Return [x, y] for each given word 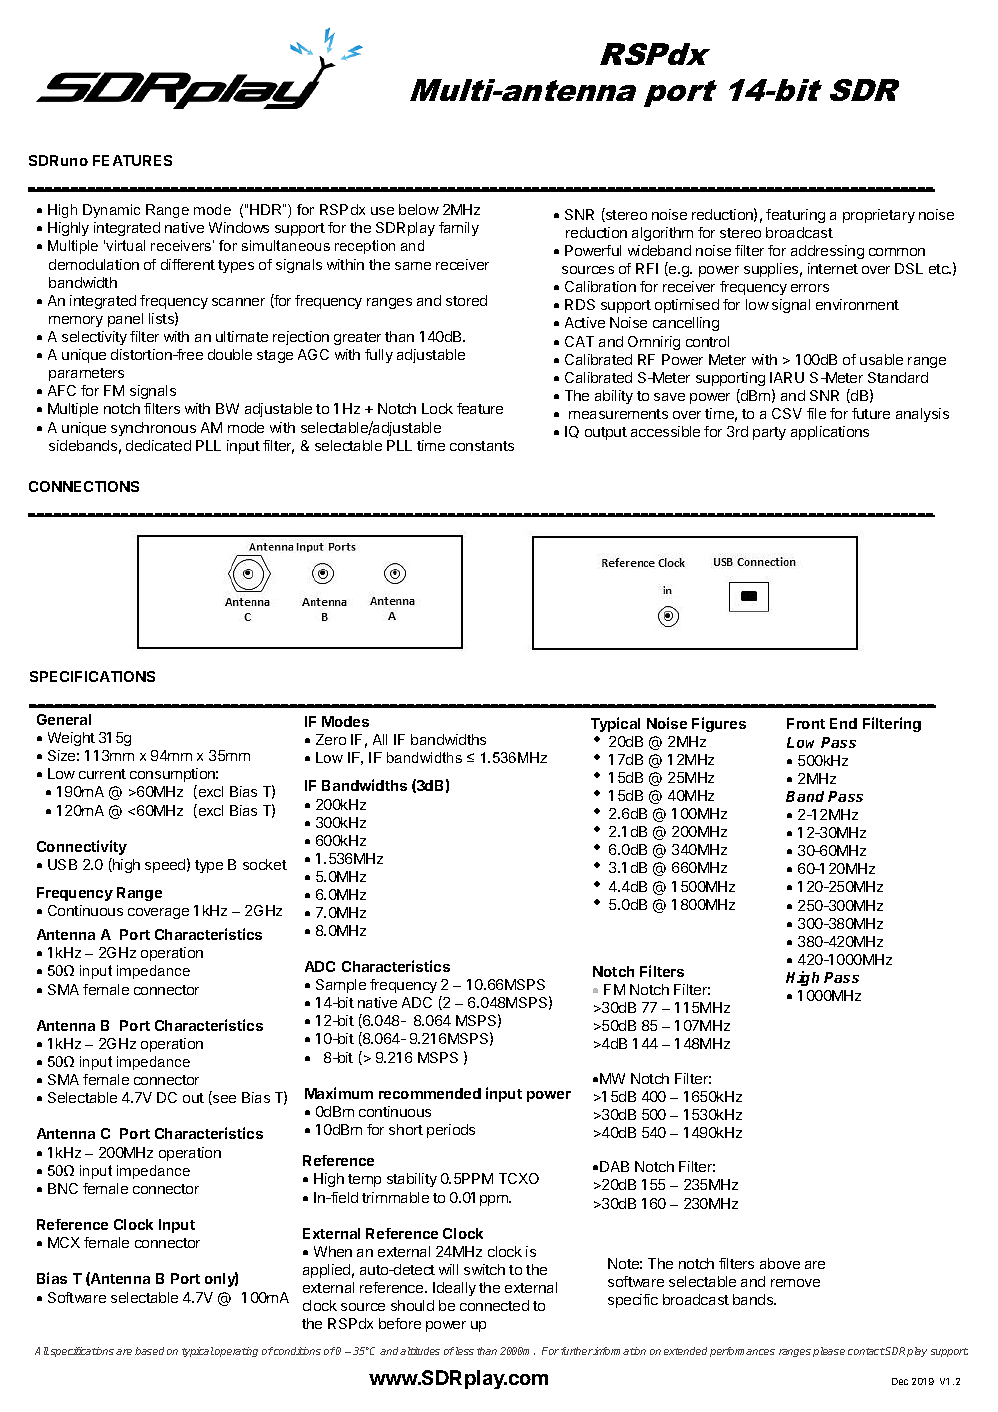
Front [806, 723]
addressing [827, 252]
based [149, 1351]
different [188, 264]
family [459, 229]
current [102, 774]
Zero [331, 739]
